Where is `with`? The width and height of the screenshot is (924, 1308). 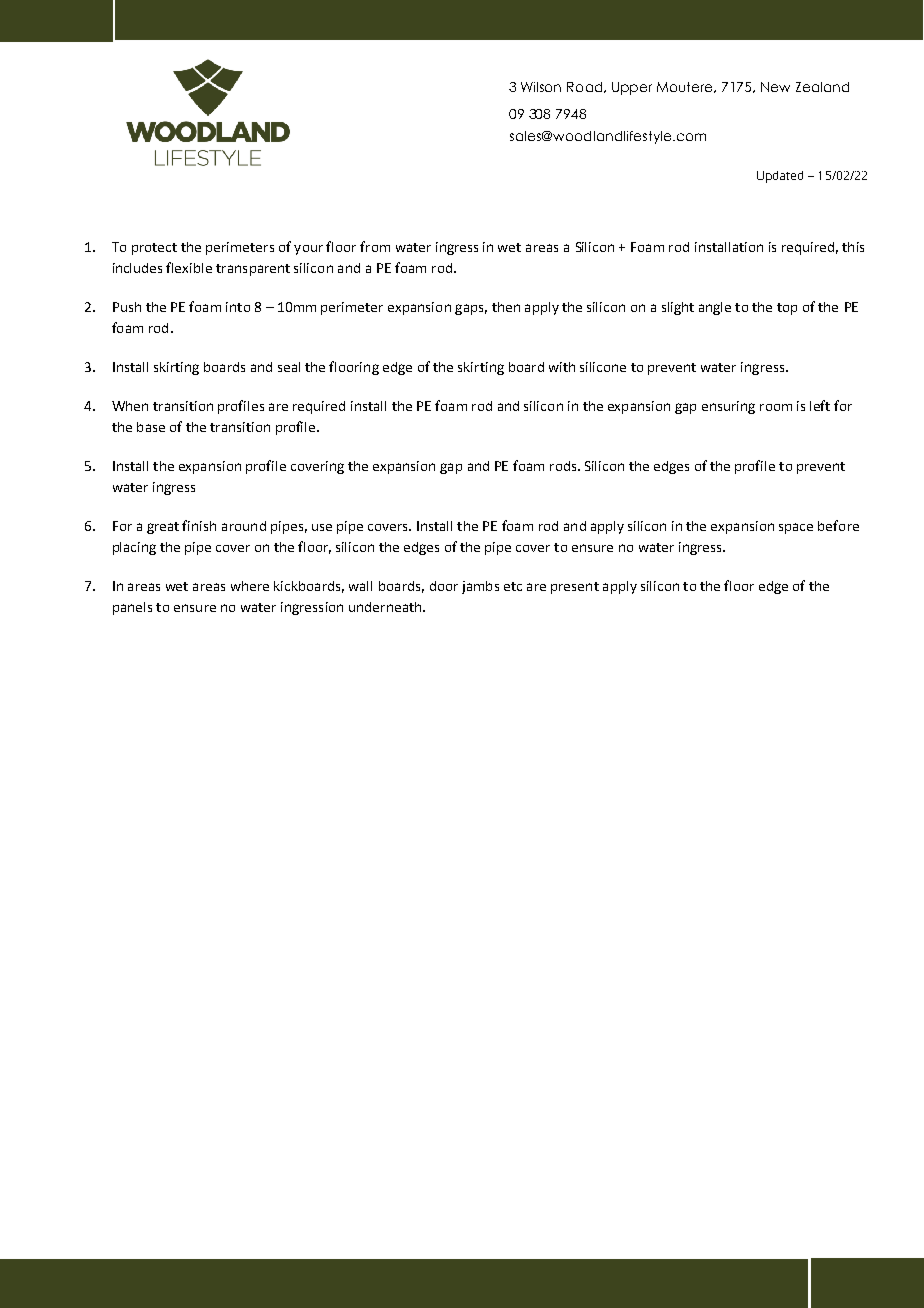
with is located at coordinates (562, 367).
